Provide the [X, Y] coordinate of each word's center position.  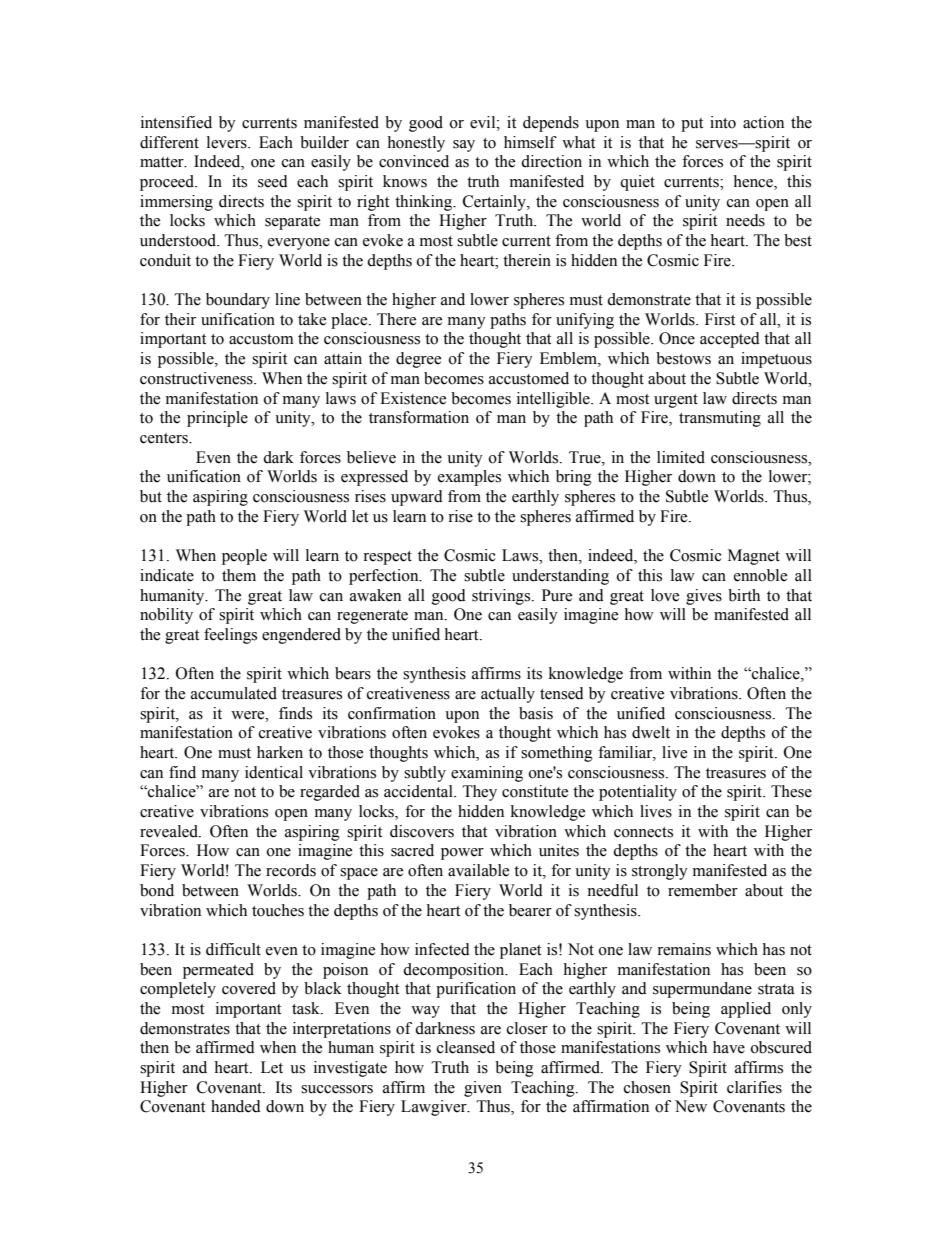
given [483, 1089]
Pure [557, 595]
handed [236, 1106]
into [723, 122]
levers [228, 142]
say [464, 146]
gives [704, 597]
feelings [230, 636]
